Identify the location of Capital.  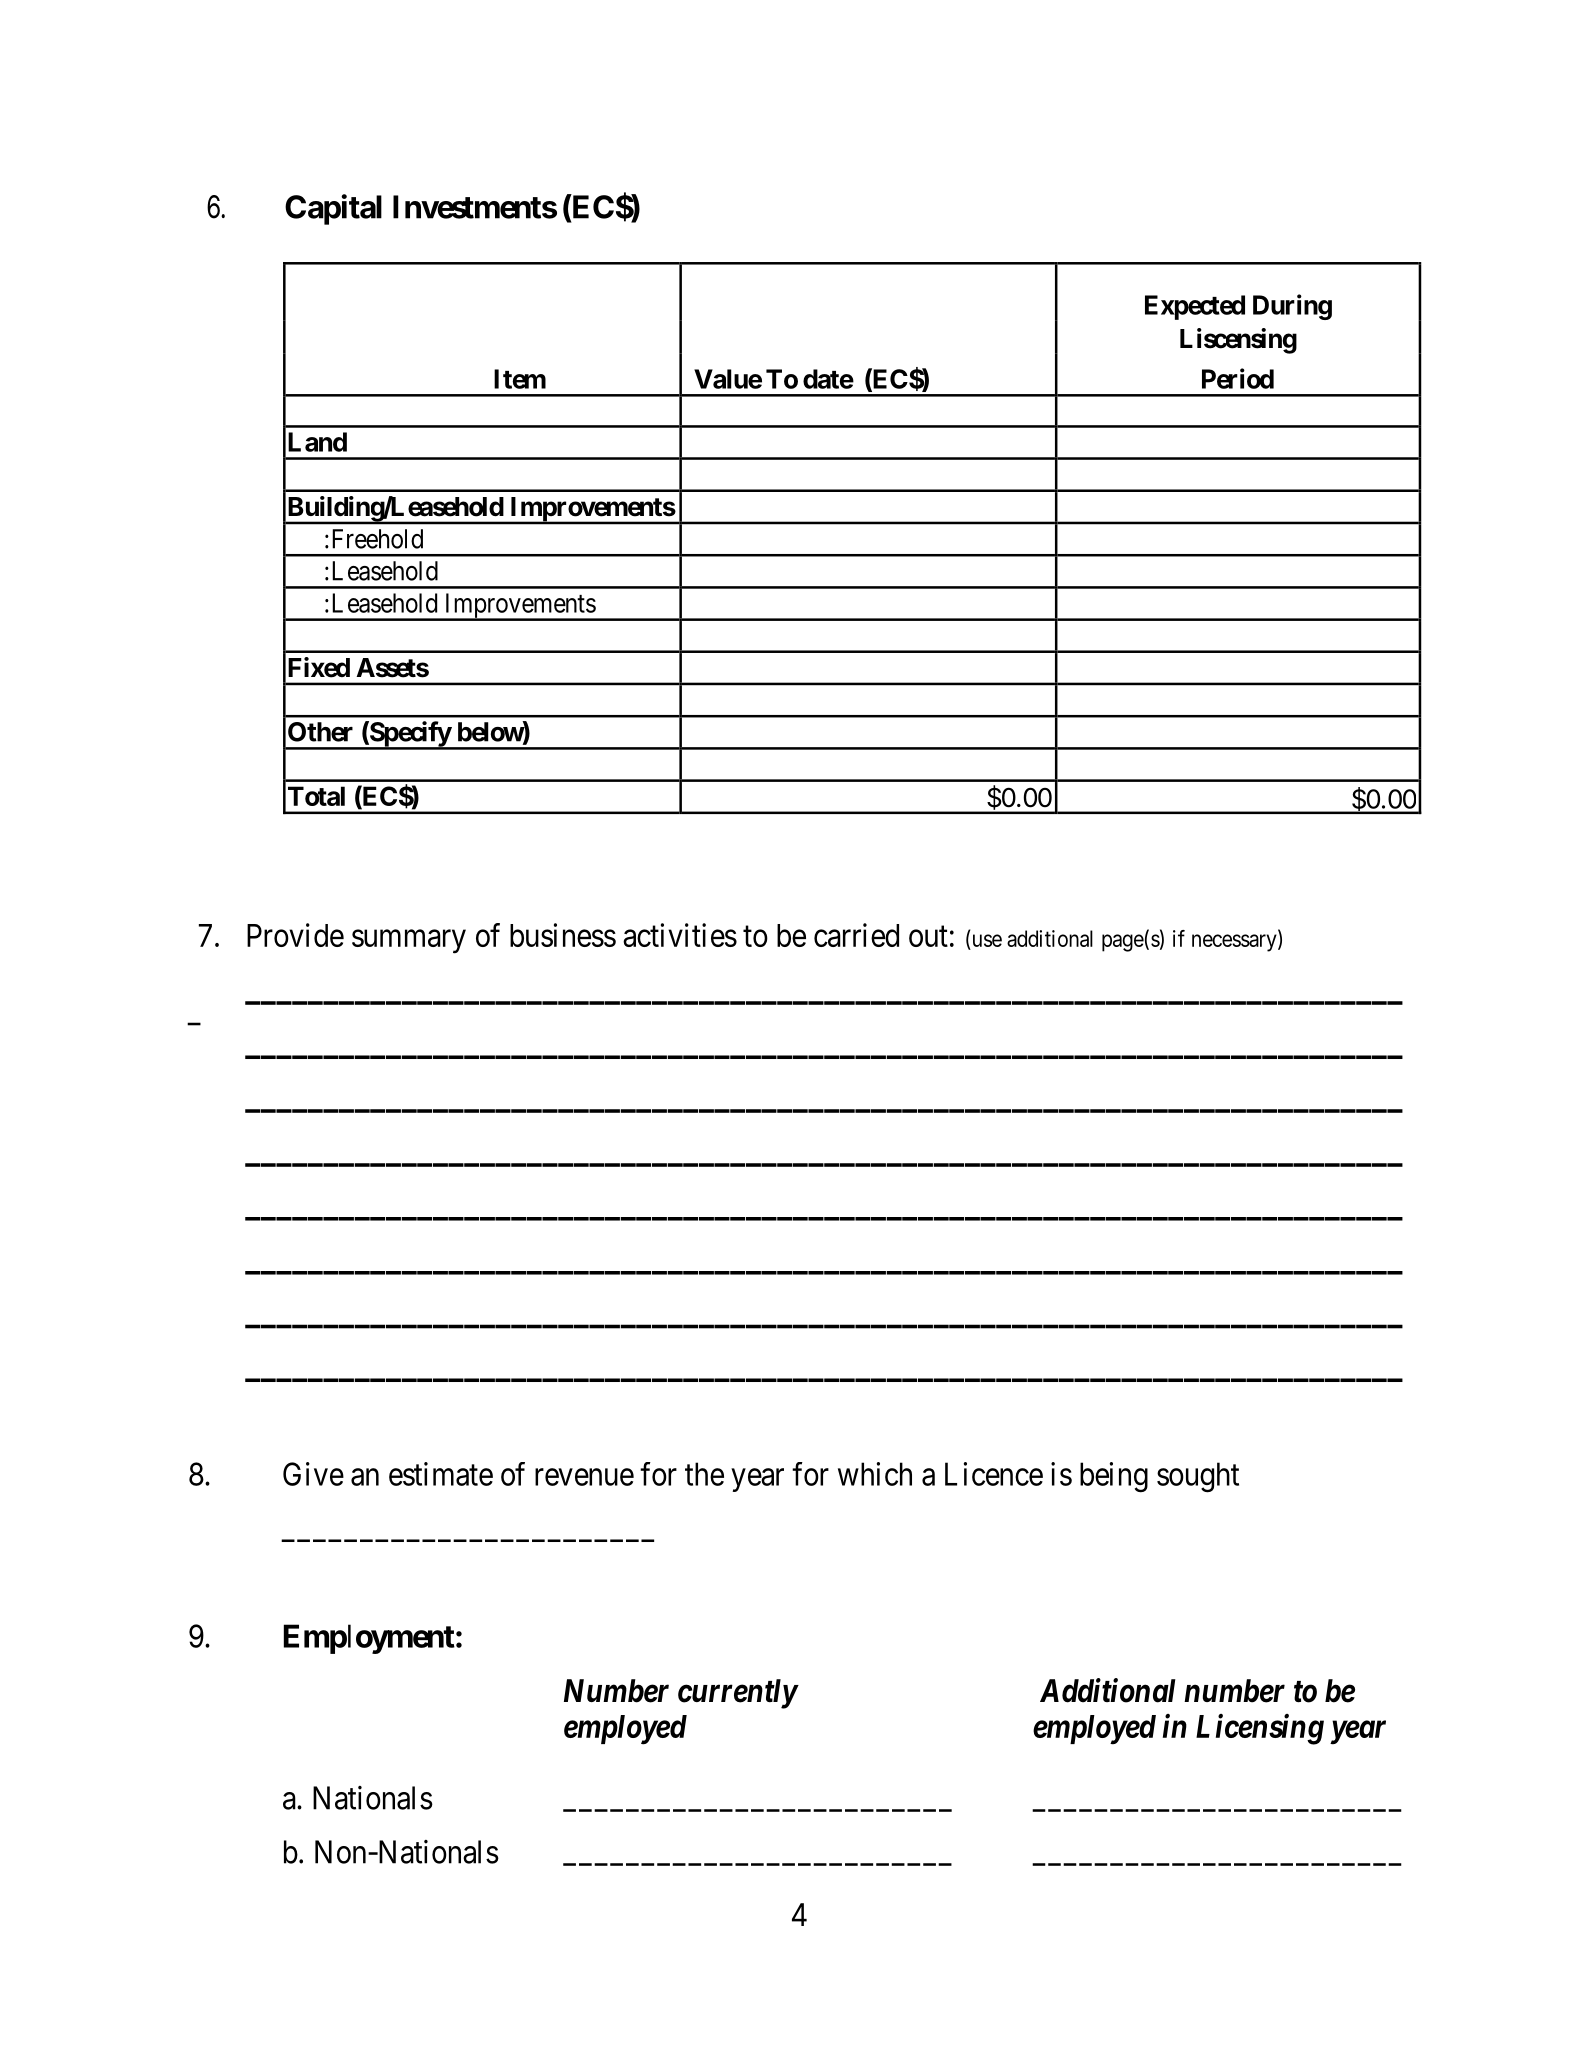
(333, 209).
